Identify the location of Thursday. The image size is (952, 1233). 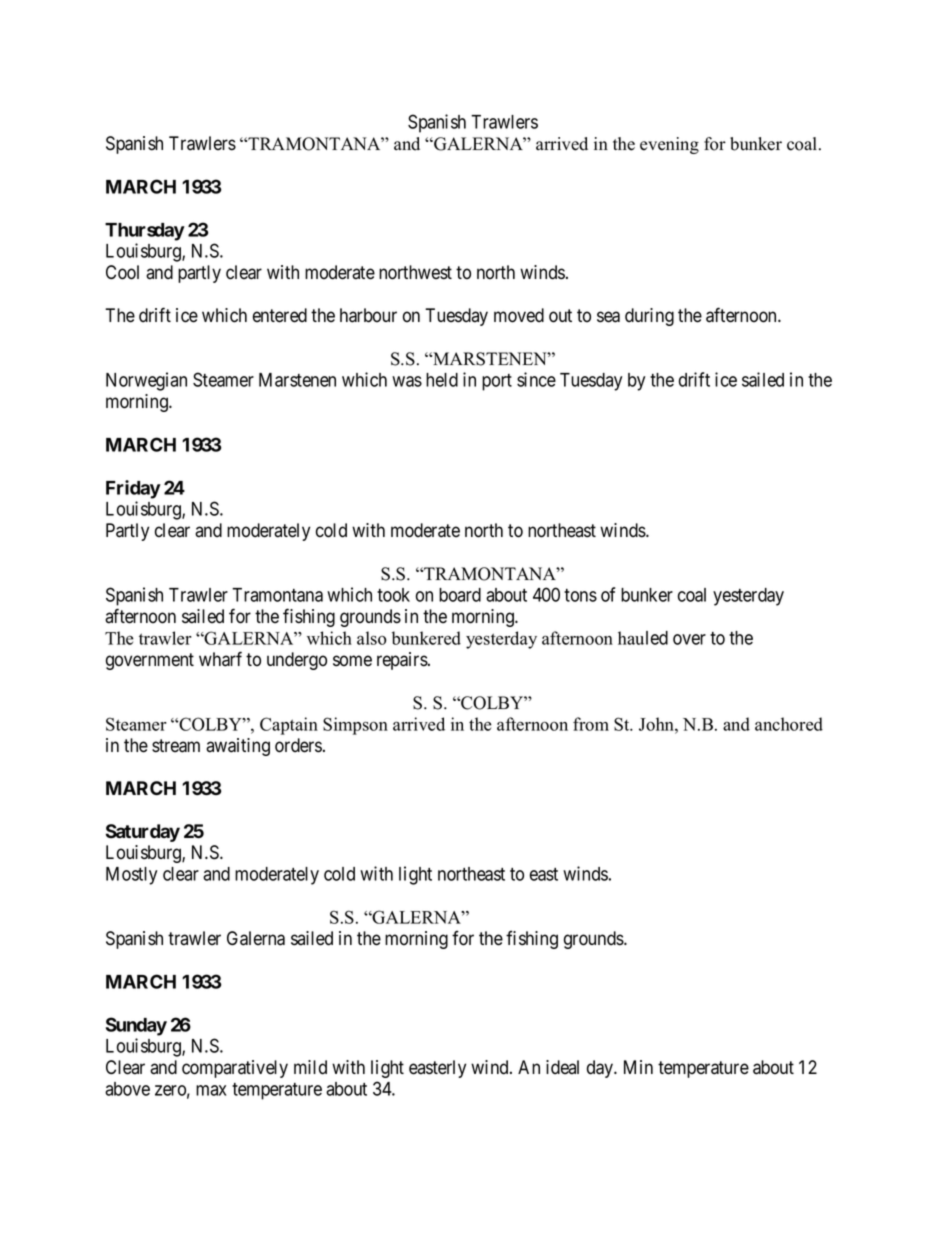
(145, 232).
